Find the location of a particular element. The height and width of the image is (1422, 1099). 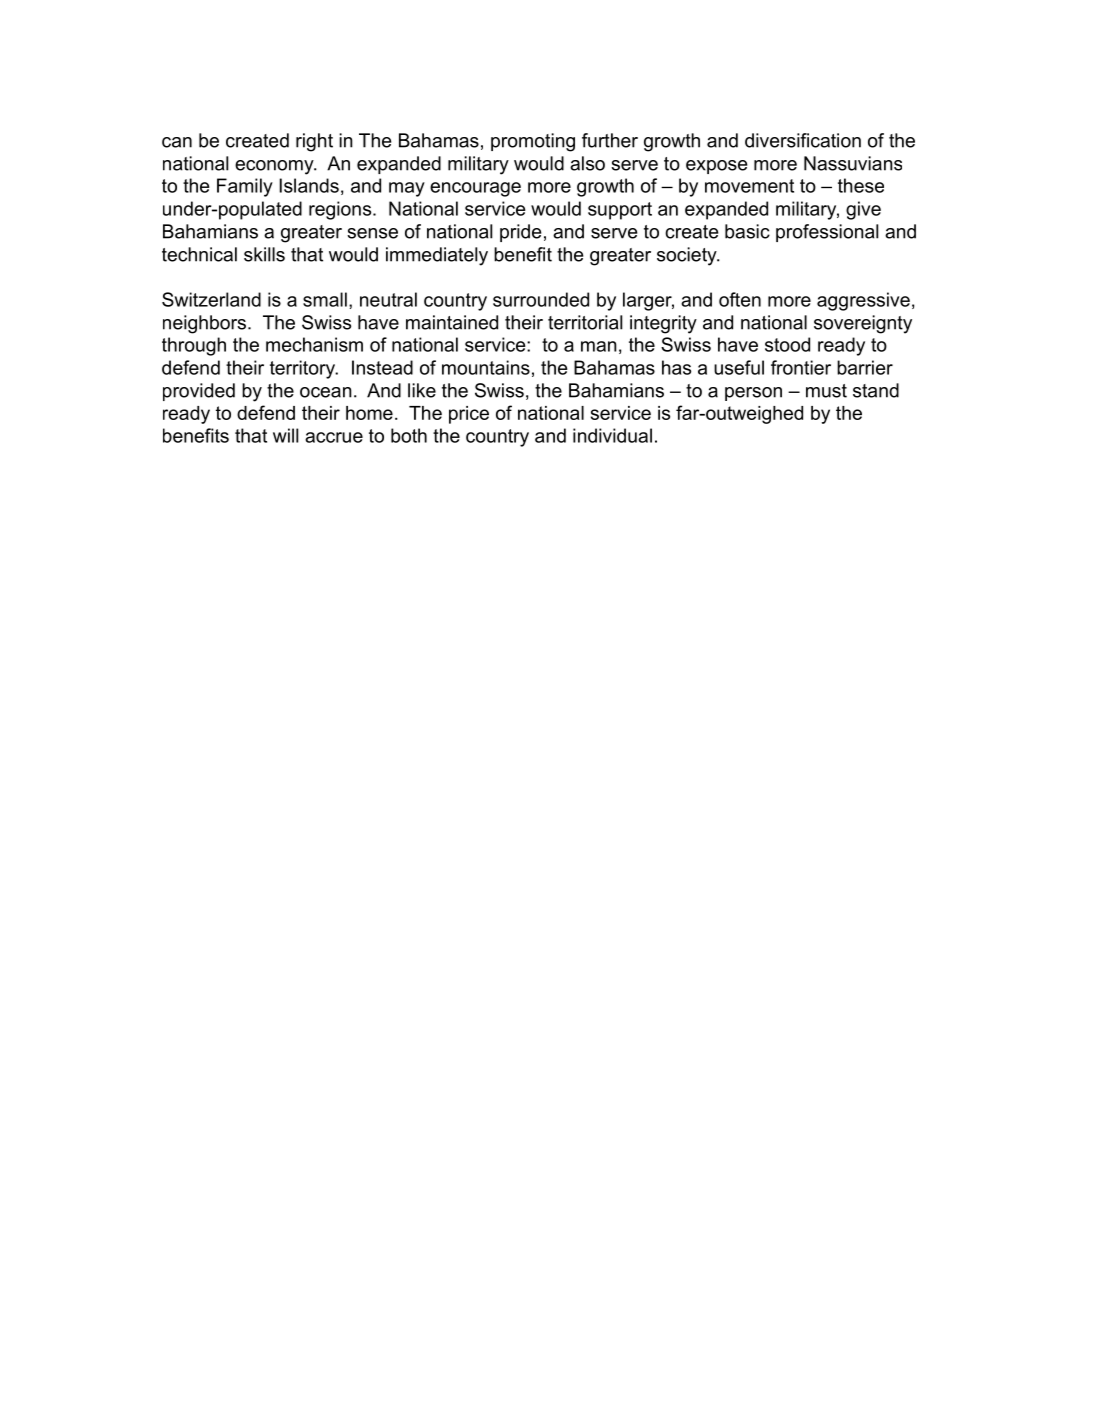

promoting is located at coordinates (533, 142).
